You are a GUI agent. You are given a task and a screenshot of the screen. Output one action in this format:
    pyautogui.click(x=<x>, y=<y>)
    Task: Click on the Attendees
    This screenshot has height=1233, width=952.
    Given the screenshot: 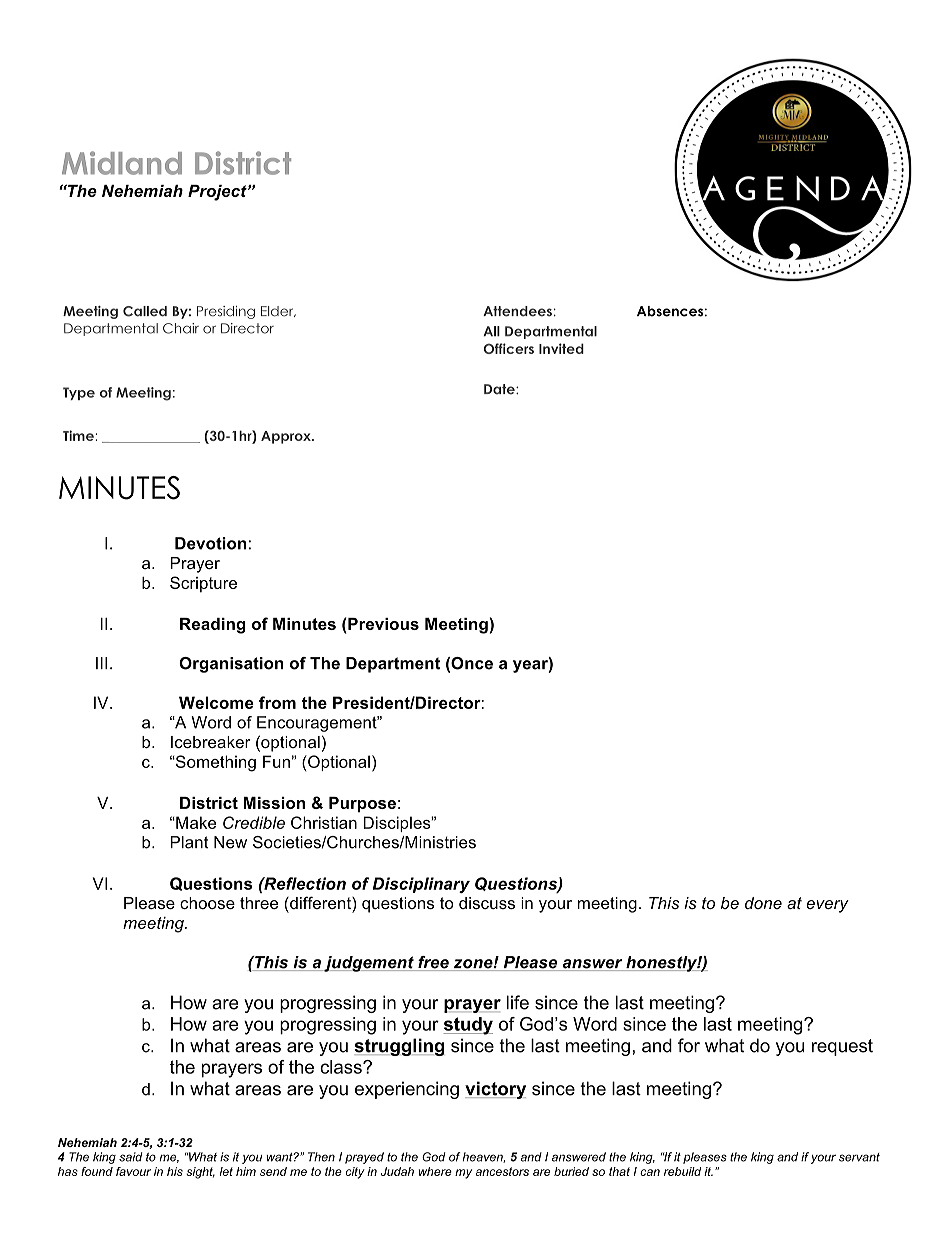 What is the action you would take?
    pyautogui.click(x=517, y=311)
